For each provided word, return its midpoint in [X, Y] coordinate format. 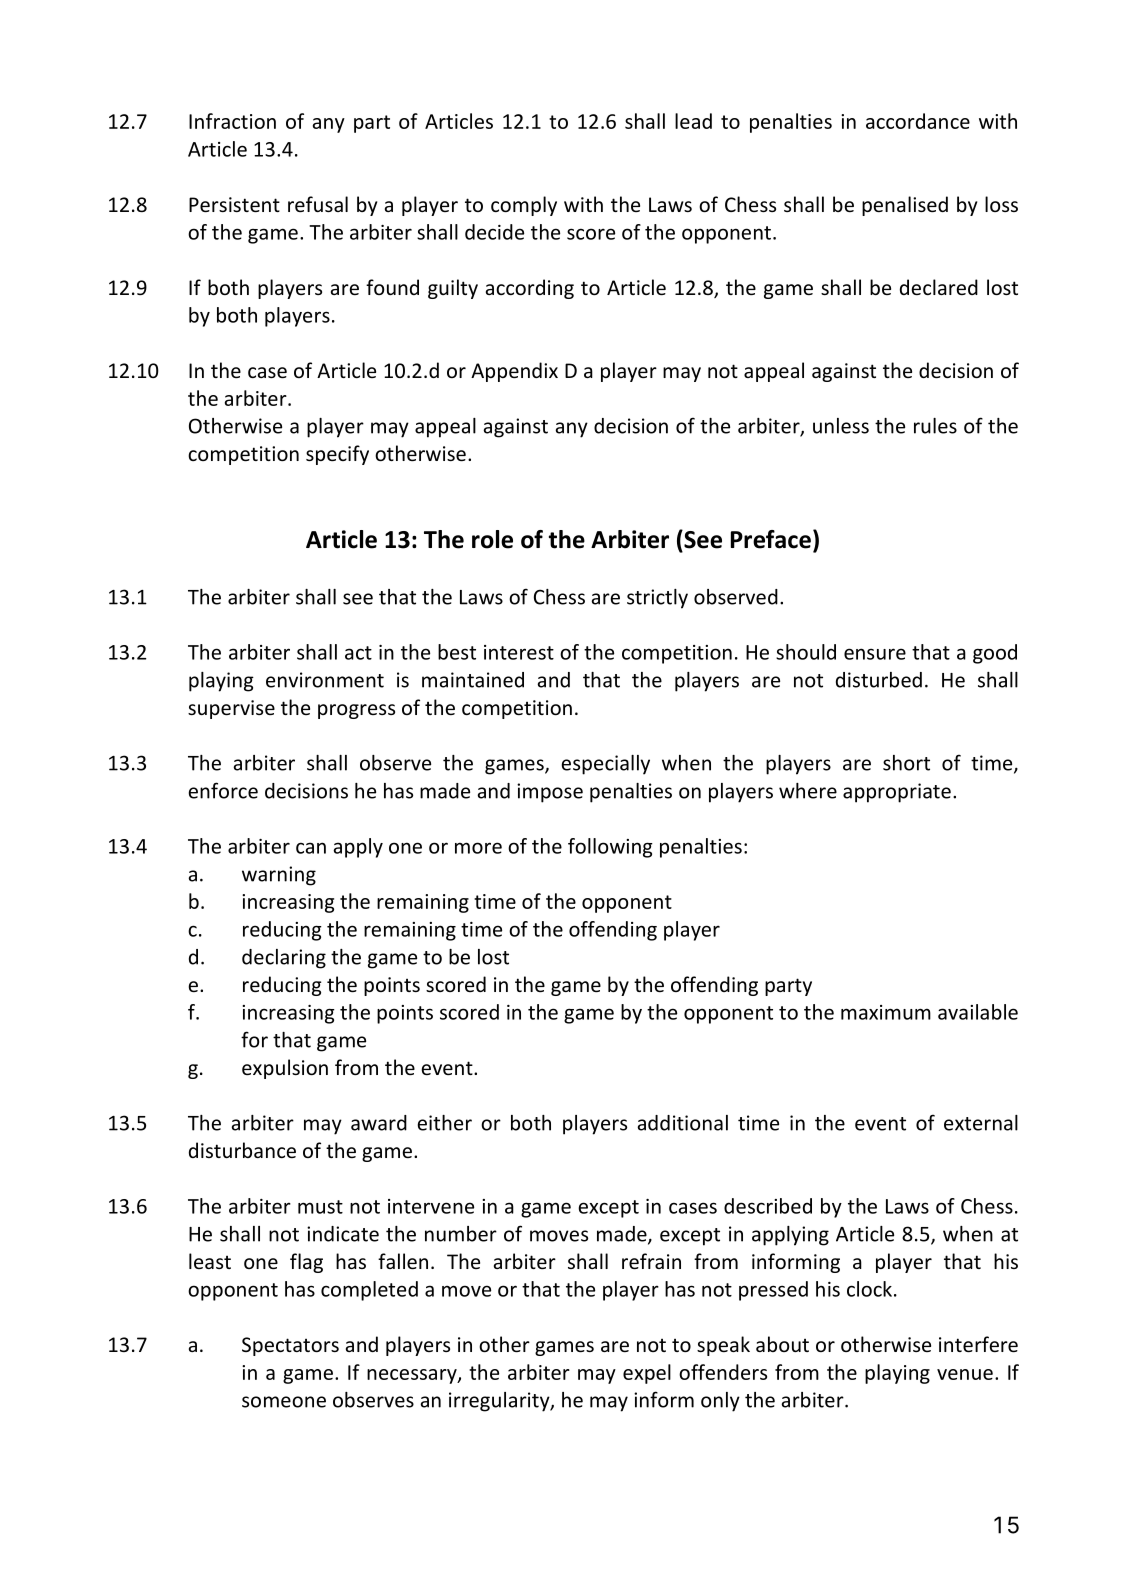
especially [606, 765]
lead [693, 121]
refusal [318, 204]
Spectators [290, 1346]
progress [356, 711]
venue [965, 1374]
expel [647, 1374]
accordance [918, 121]
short [906, 763]
